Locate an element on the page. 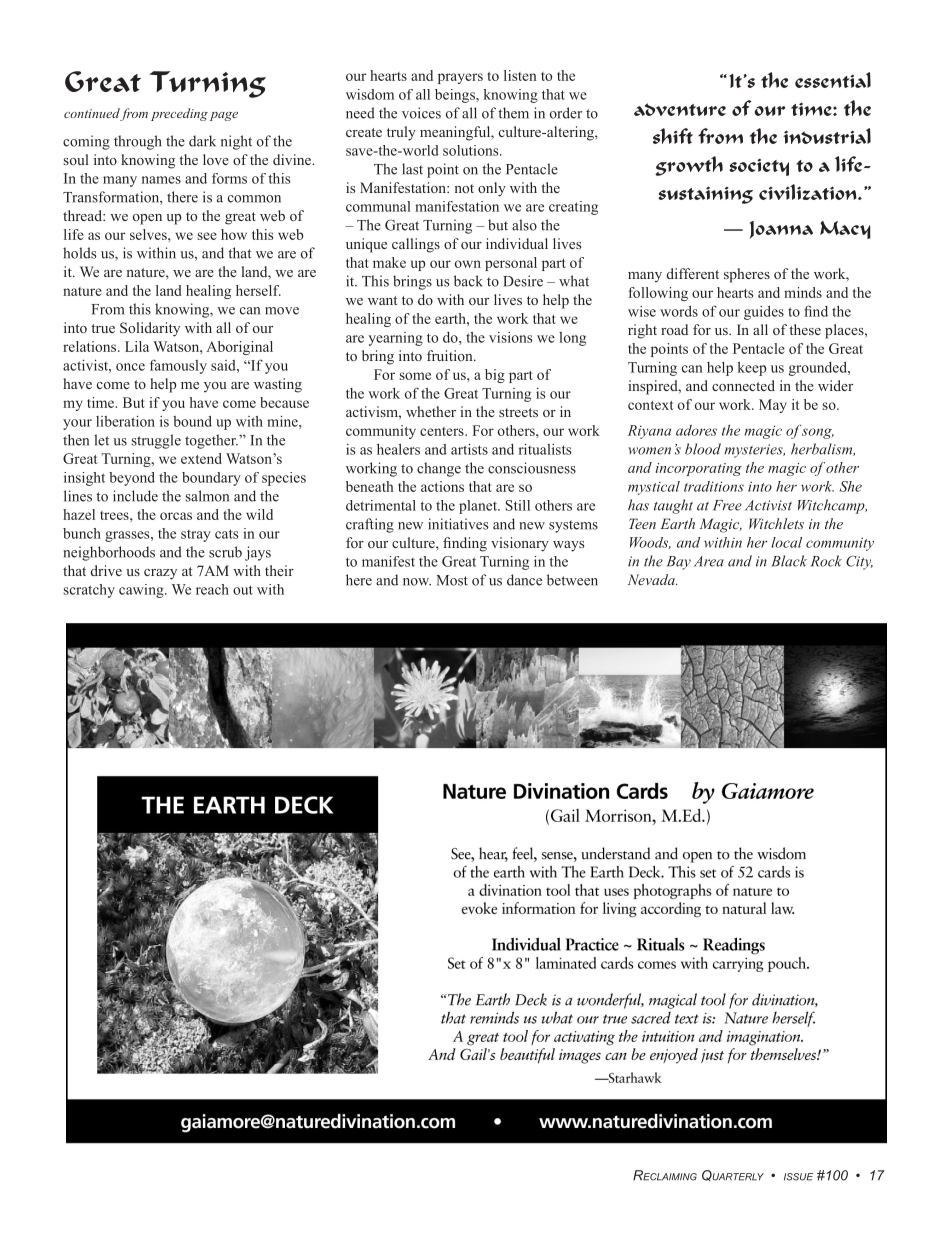 This image has width=952, height=1233. Nevada is located at coordinates (652, 579).
